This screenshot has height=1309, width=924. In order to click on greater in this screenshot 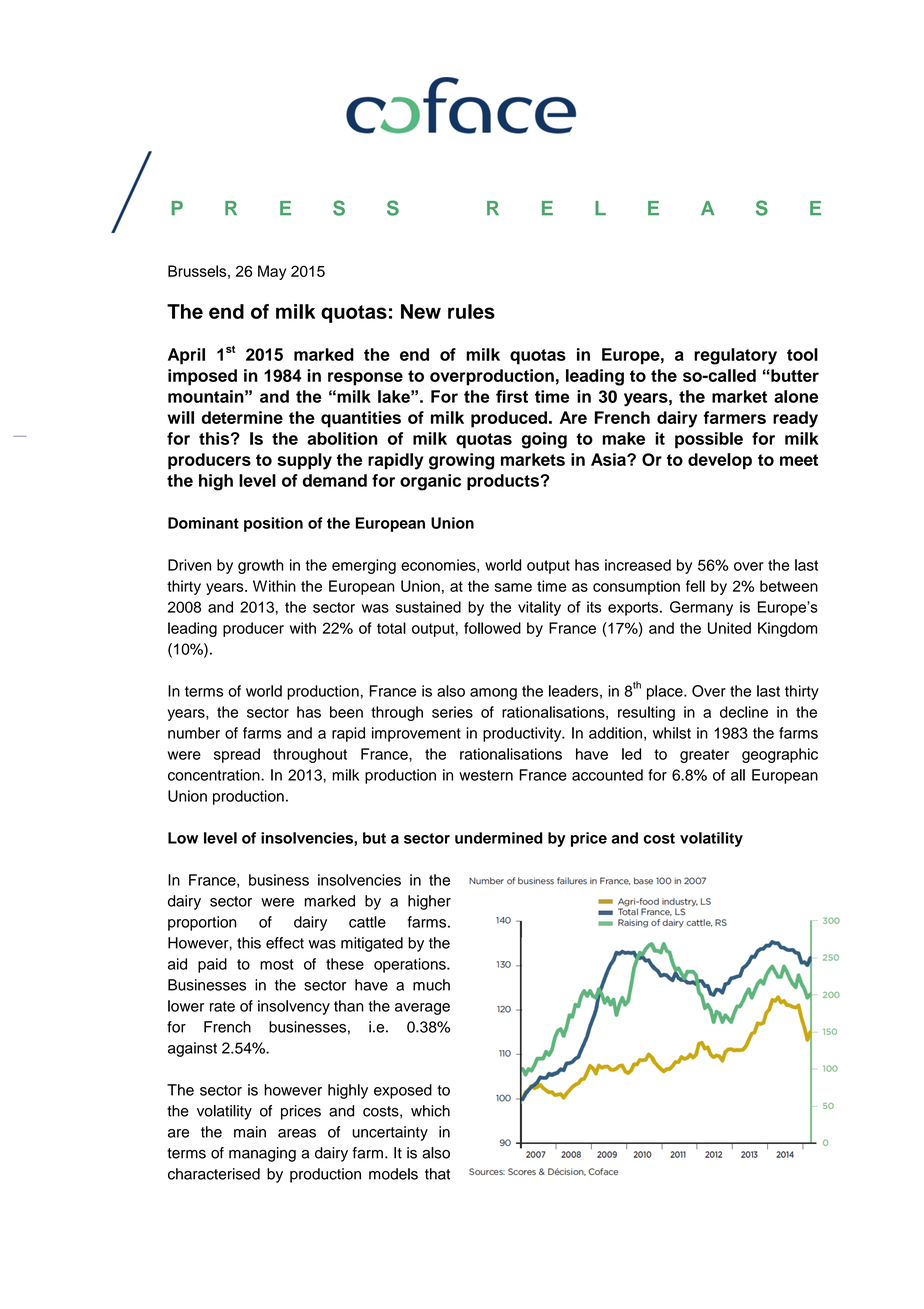, I will do `click(704, 756)`.
